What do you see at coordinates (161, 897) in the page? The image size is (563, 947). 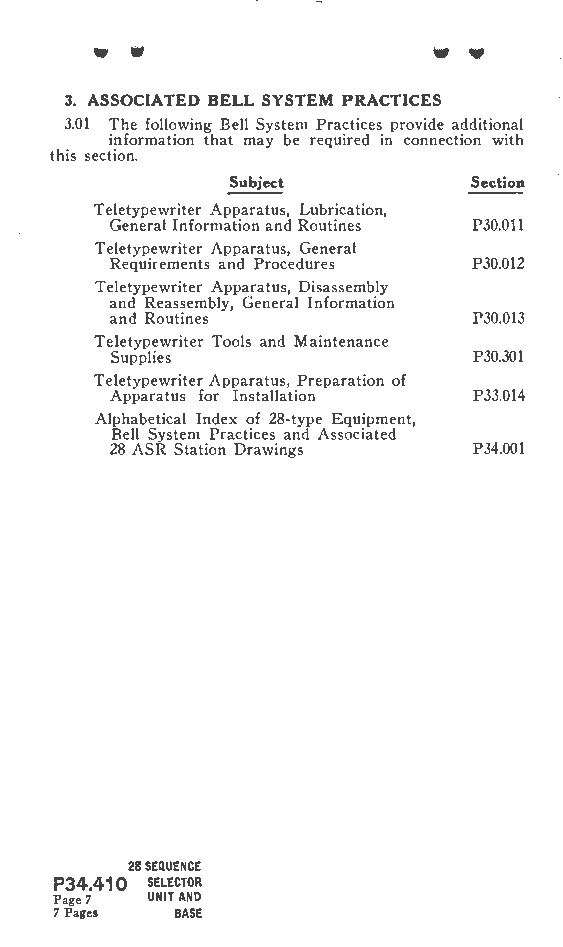 I see `UNIT` at bounding box center [161, 897].
